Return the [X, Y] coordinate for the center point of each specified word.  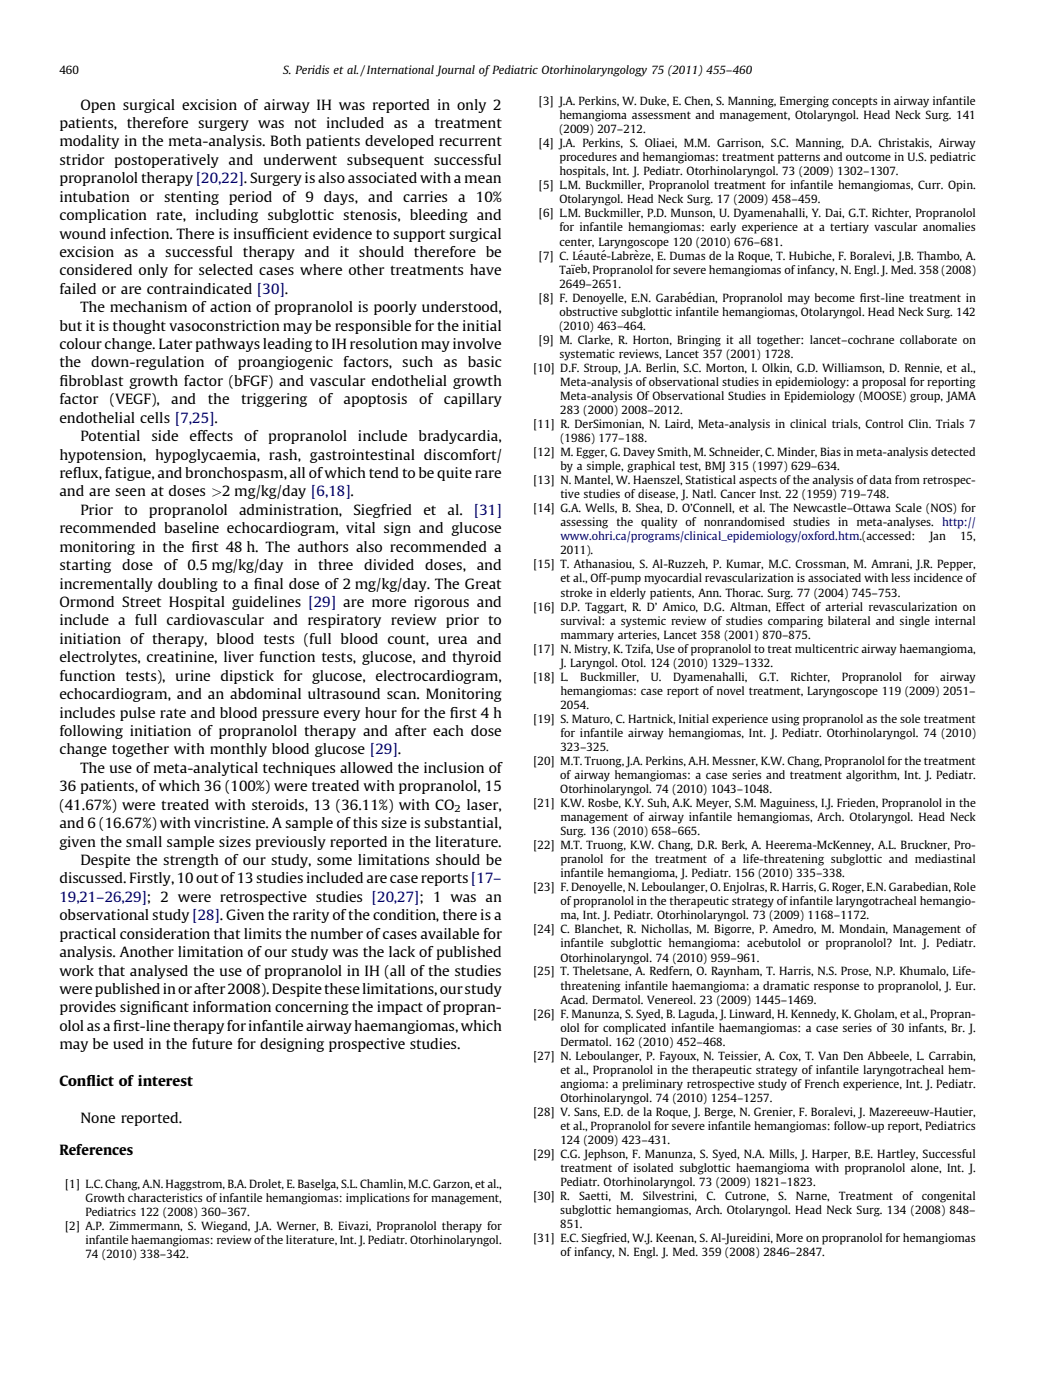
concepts [854, 102]
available [450, 933]
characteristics [165, 1197]
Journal [455, 71]
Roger [848, 888]
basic [485, 361]
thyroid [476, 658]
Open [98, 106]
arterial [844, 606]
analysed [159, 972]
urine [193, 675]
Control [884, 423]
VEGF [133, 400]
